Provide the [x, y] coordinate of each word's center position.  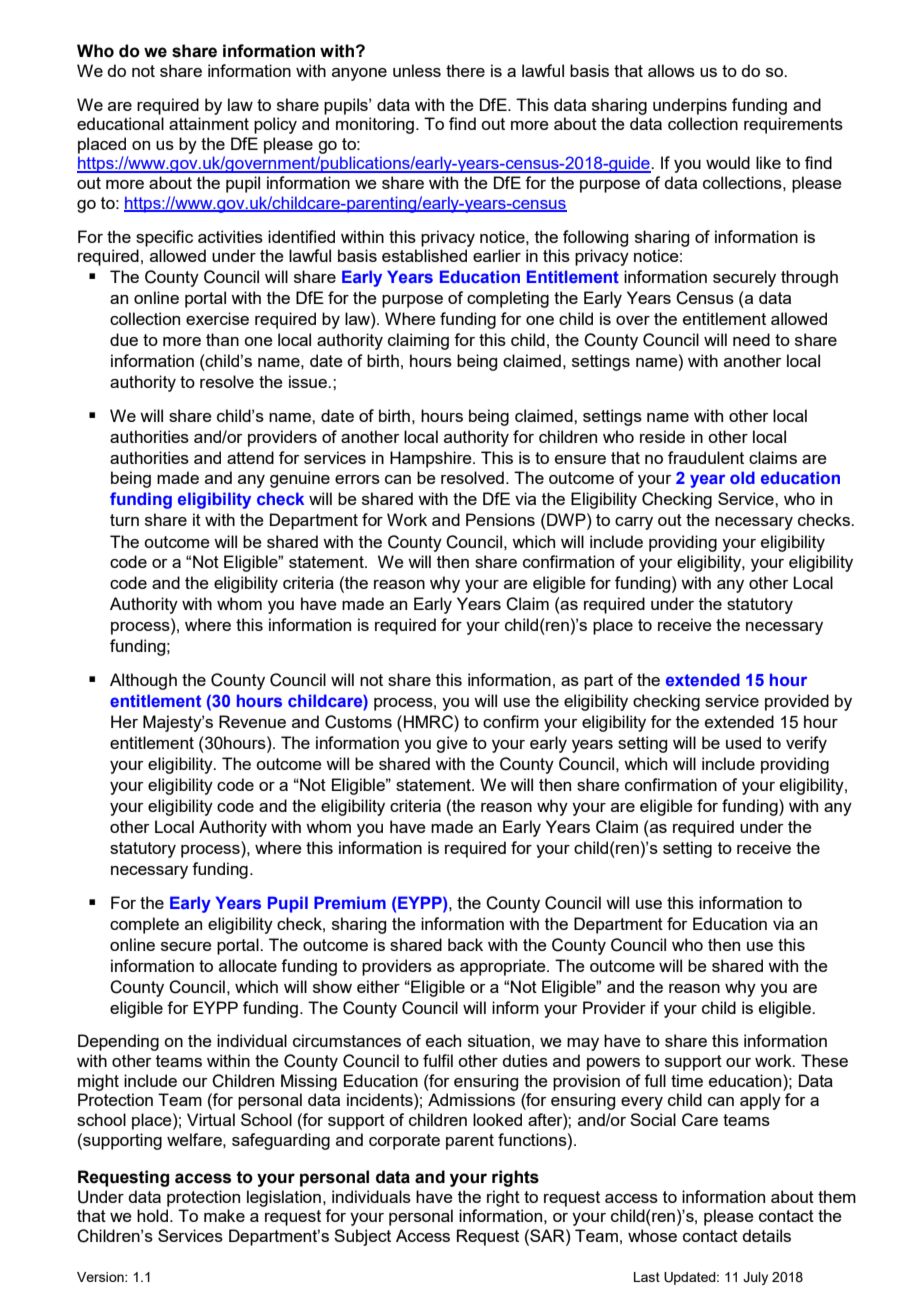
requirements [793, 125]
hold [152, 1215]
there [465, 70]
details [766, 1235]
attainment [209, 123]
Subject [362, 1237]
